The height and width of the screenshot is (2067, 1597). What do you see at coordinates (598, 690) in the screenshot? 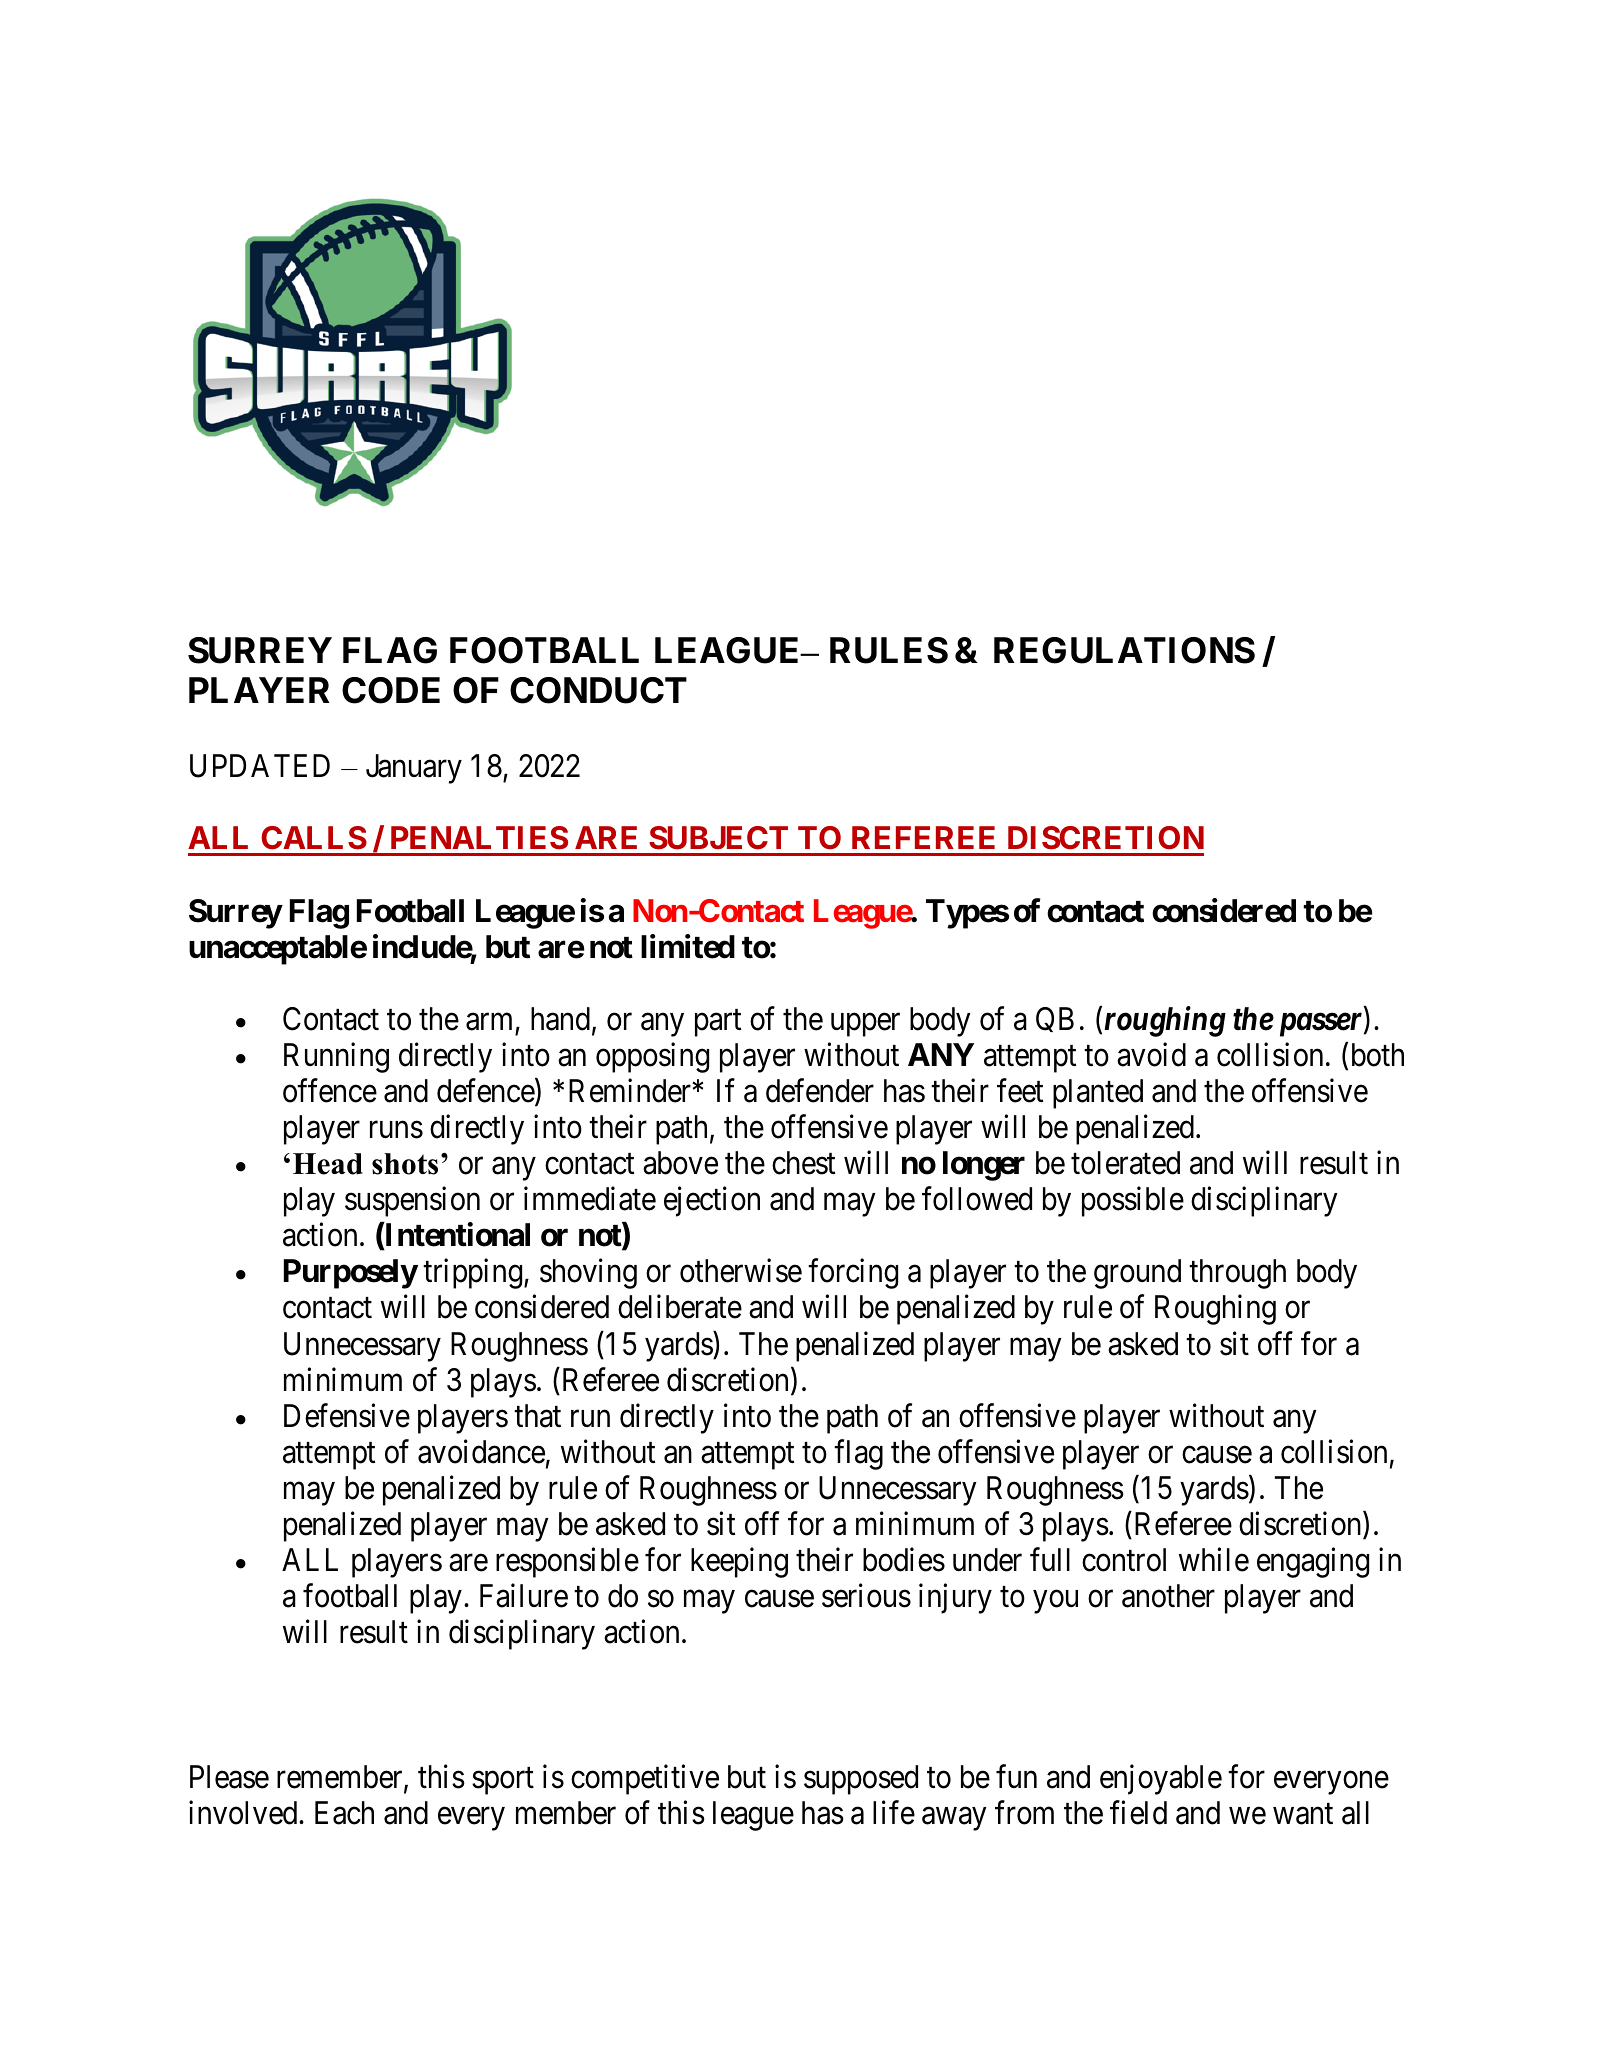
I see `CONDUCT` at bounding box center [598, 690].
